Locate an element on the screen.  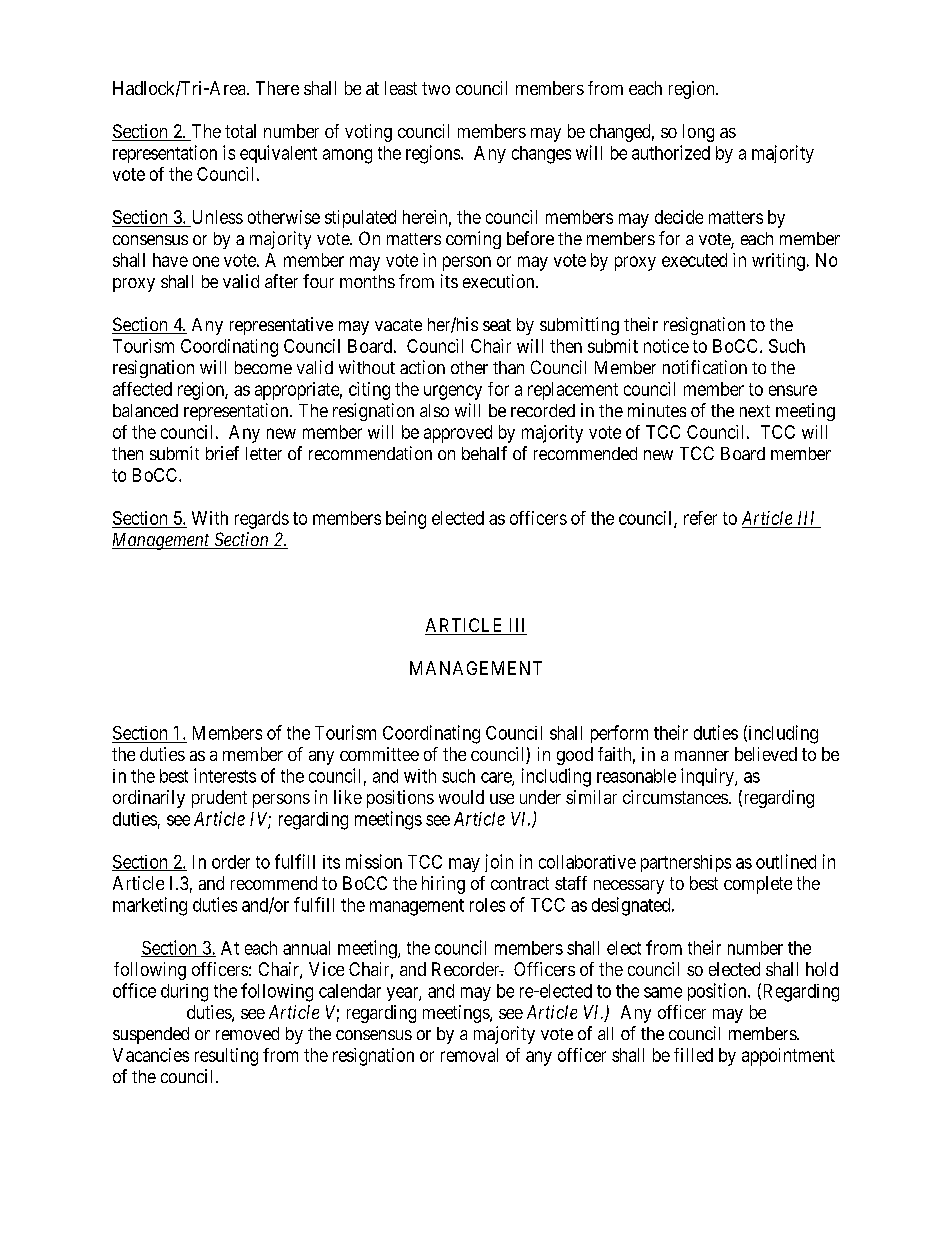
being is located at coordinates (406, 520).
